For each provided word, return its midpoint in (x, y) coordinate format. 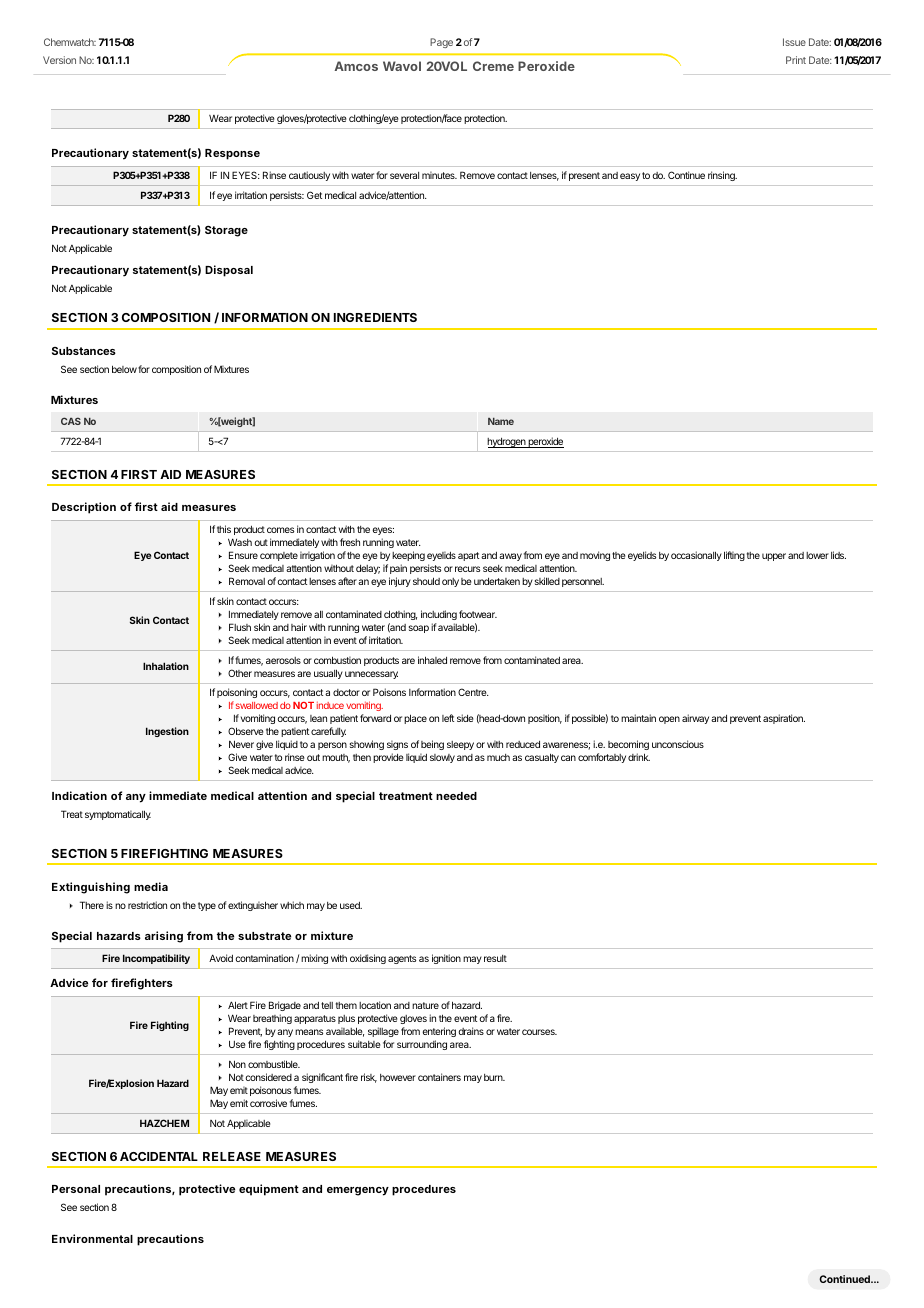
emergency (358, 1191)
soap (419, 629)
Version (59, 60)
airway (695, 719)
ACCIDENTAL (159, 1156)
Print (796, 60)
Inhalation (166, 666)
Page (441, 43)
